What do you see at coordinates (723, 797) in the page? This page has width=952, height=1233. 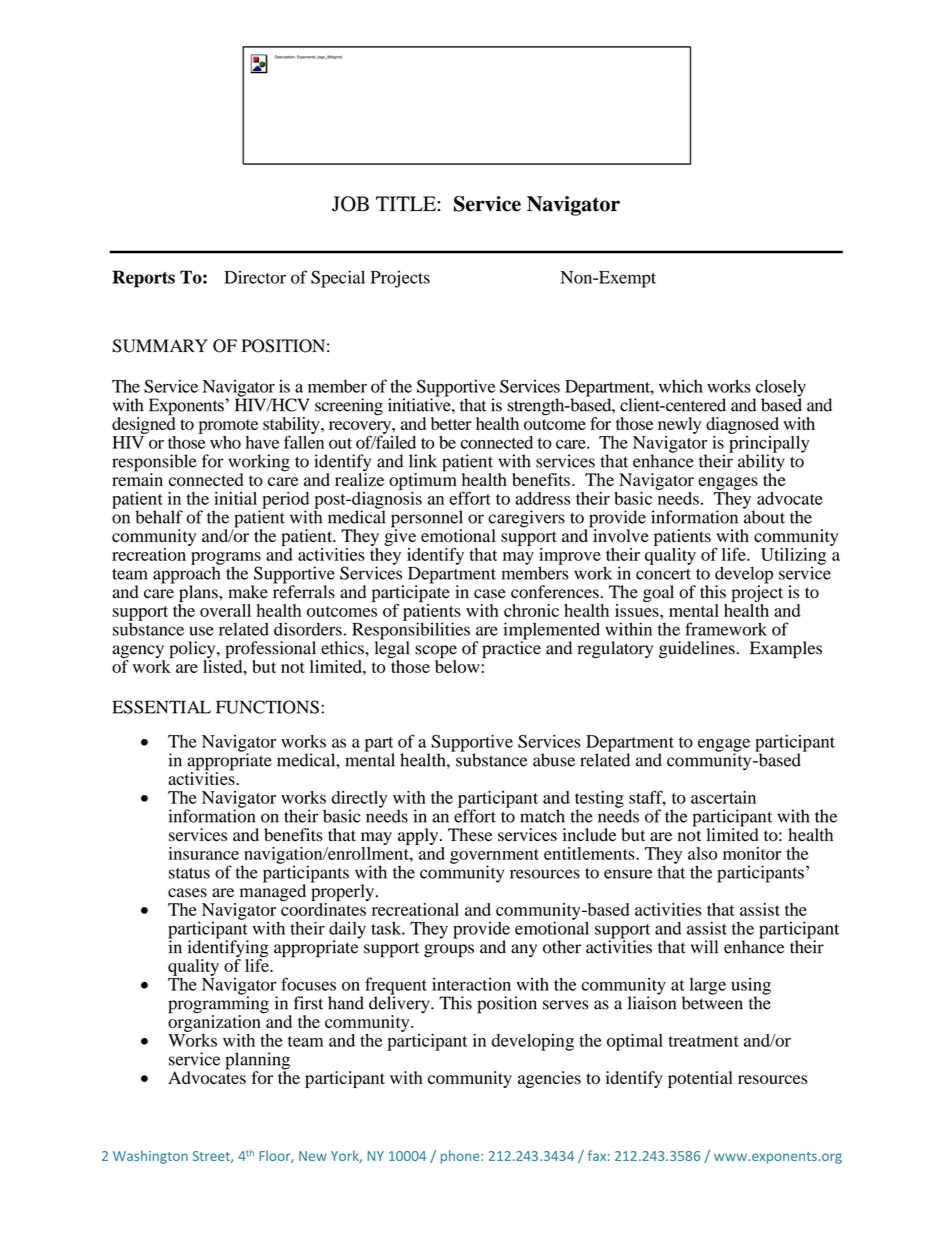 I see `ascertain` at bounding box center [723, 797].
